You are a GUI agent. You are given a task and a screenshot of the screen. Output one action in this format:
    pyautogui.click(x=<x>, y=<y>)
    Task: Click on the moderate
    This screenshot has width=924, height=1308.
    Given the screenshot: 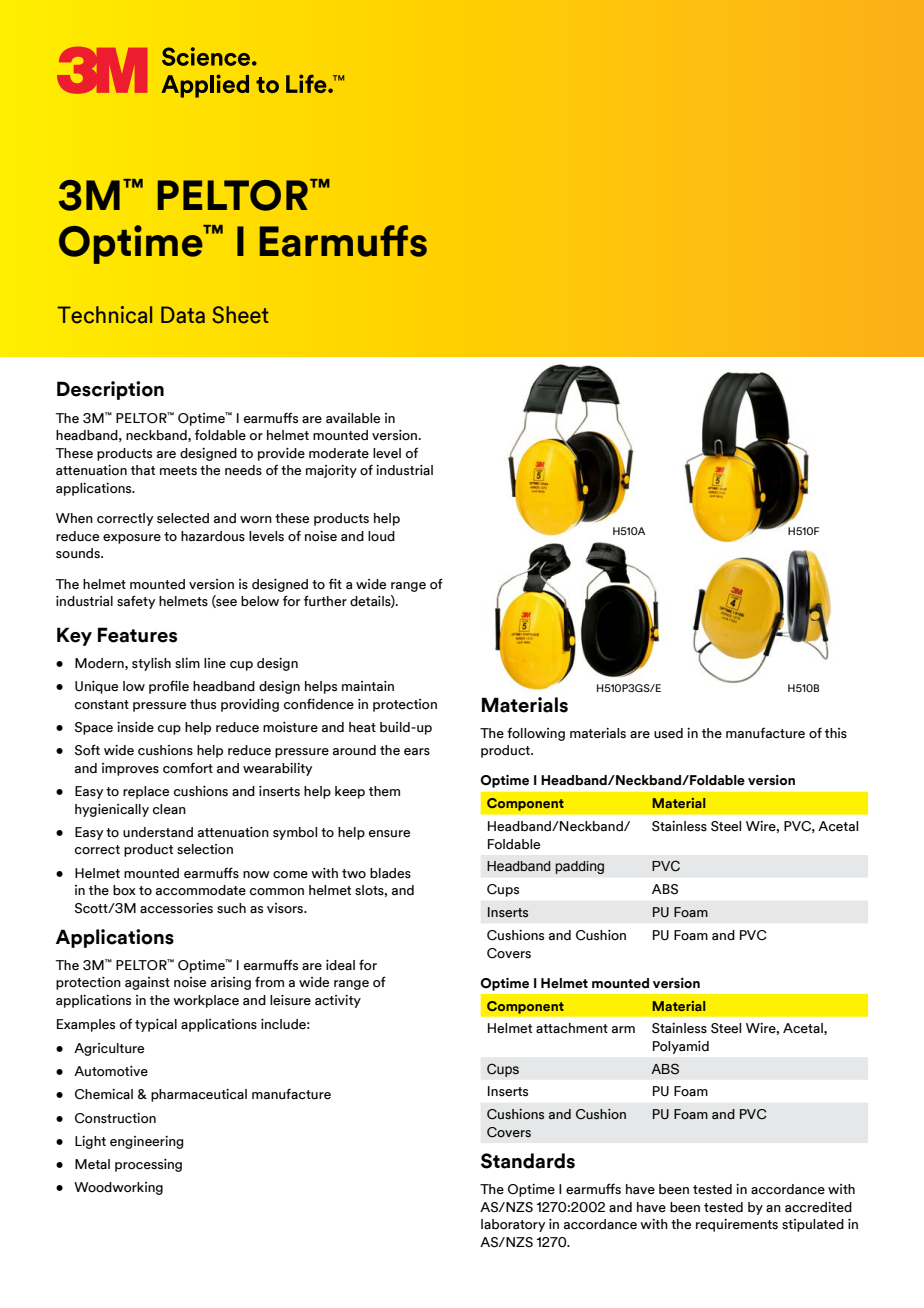 What is the action you would take?
    pyautogui.click(x=339, y=453)
